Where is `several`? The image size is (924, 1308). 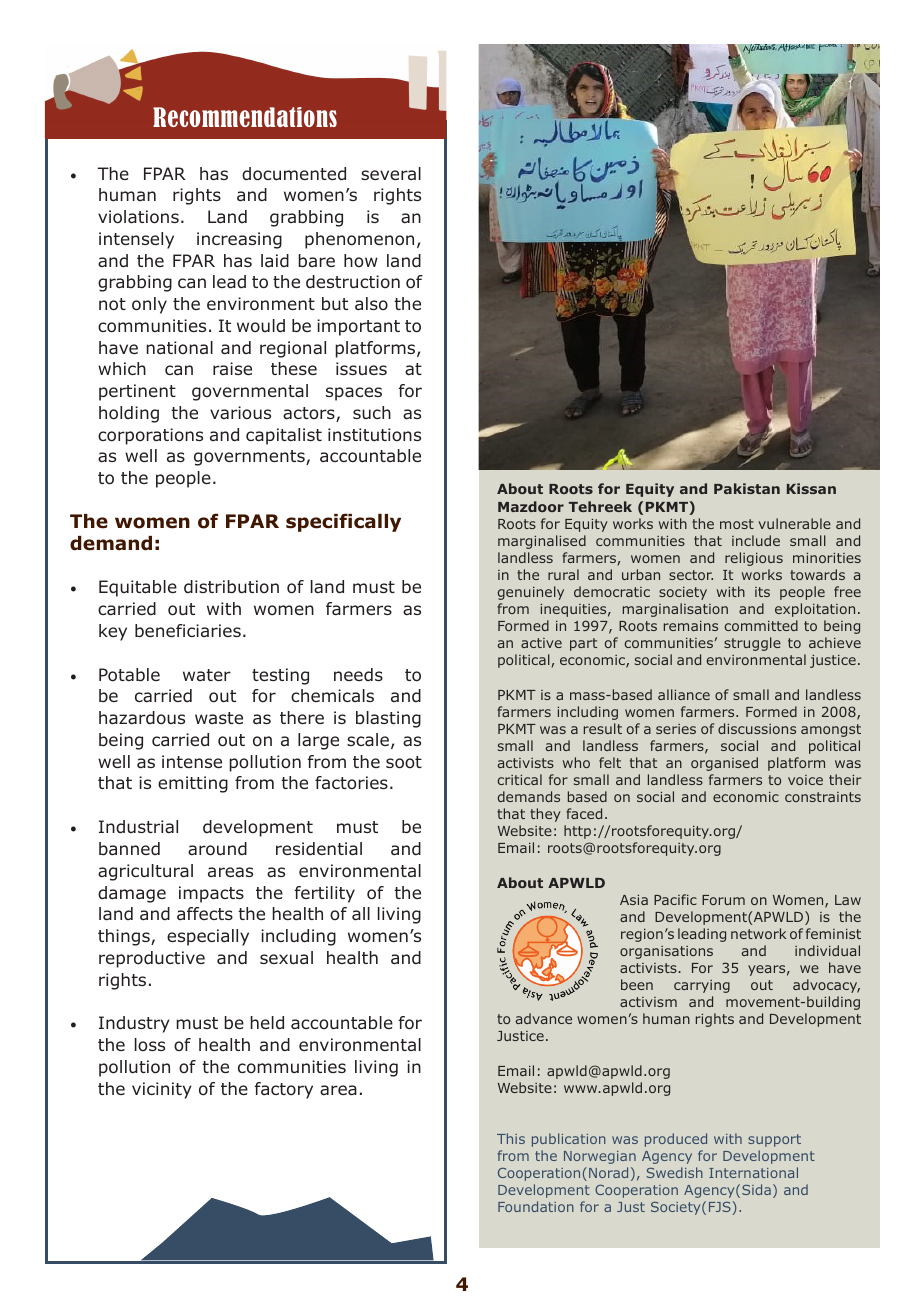
several is located at coordinates (391, 173).
